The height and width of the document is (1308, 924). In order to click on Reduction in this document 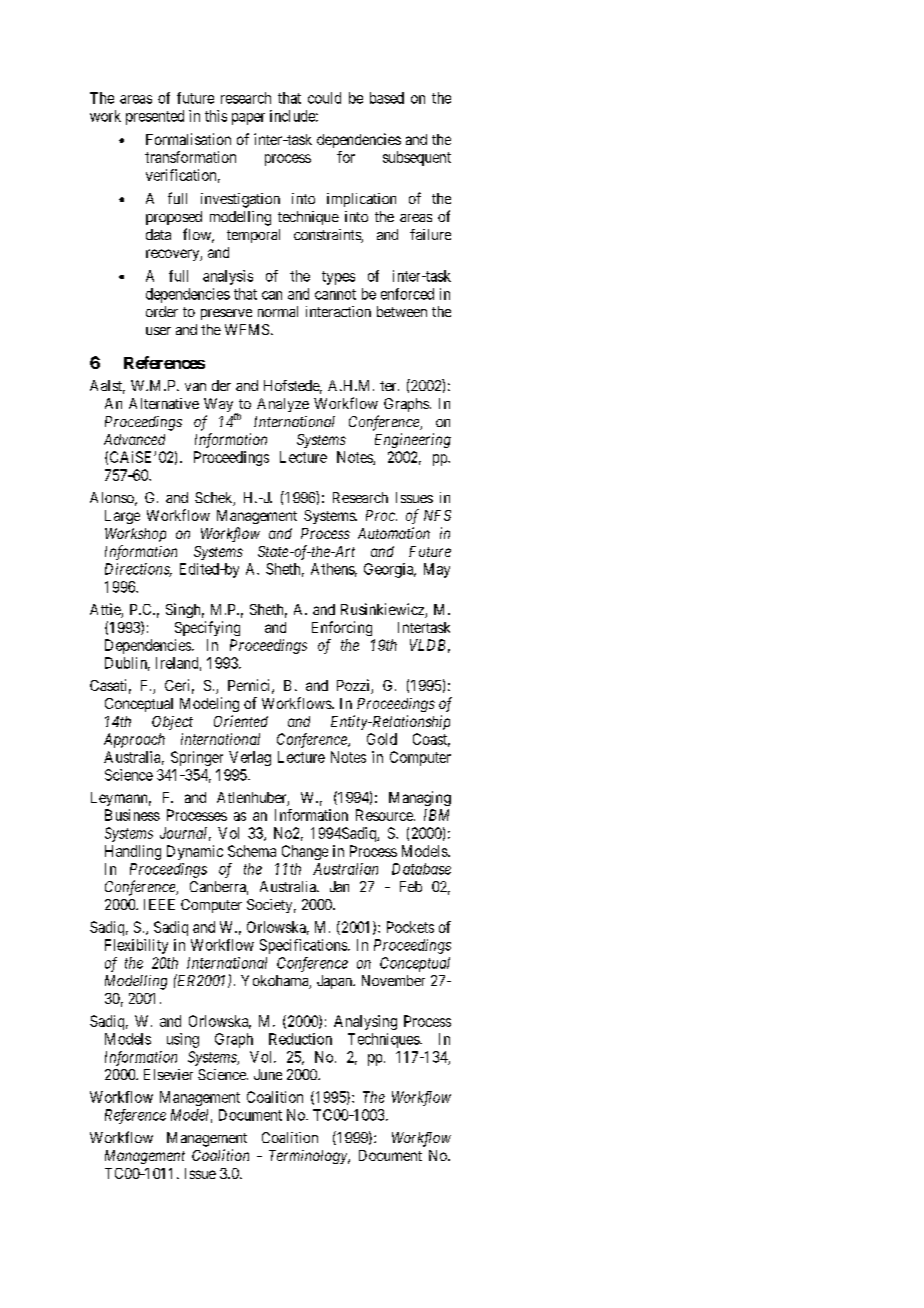, I will do `click(300, 1039)`.
